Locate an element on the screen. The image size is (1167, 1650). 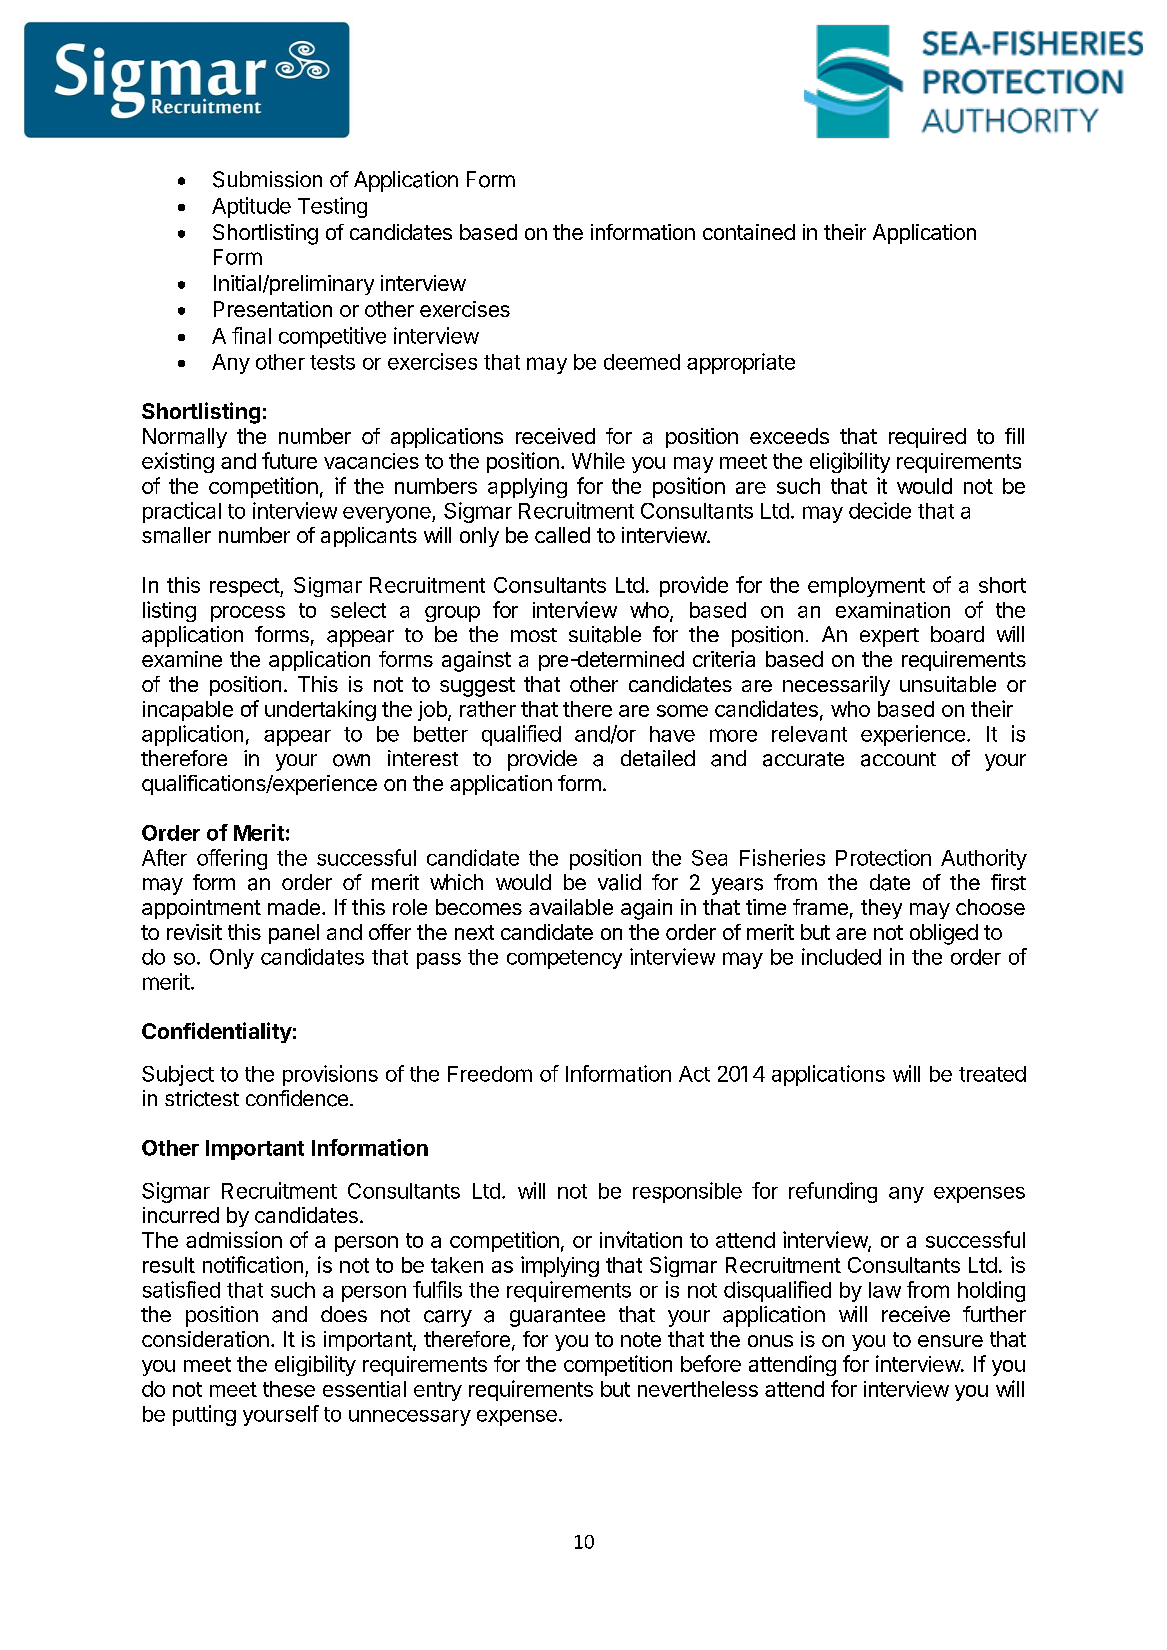
Aptitude is located at coordinates (251, 207).
